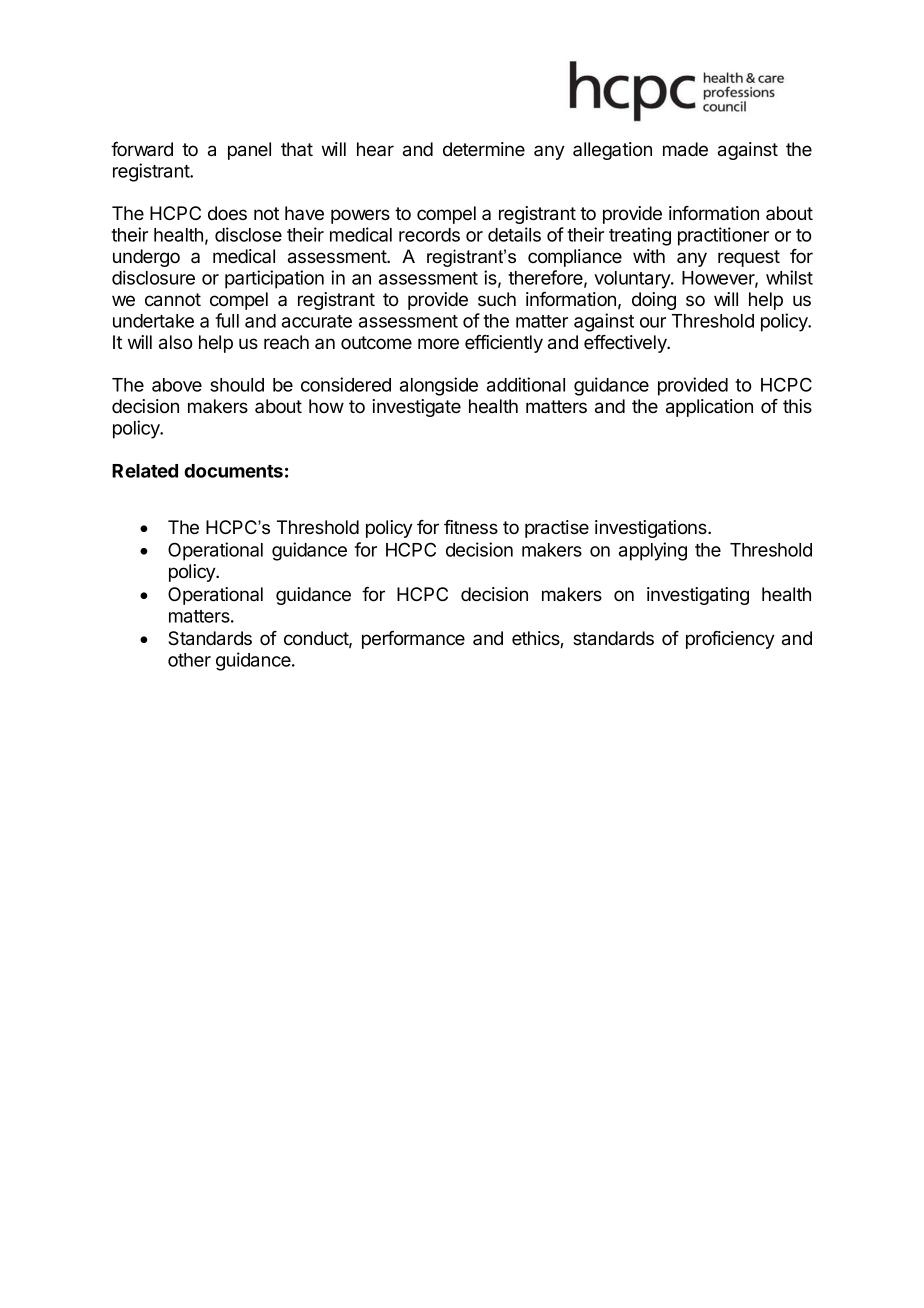  Describe the element at coordinates (413, 640) in the screenshot. I see `performance` at that location.
